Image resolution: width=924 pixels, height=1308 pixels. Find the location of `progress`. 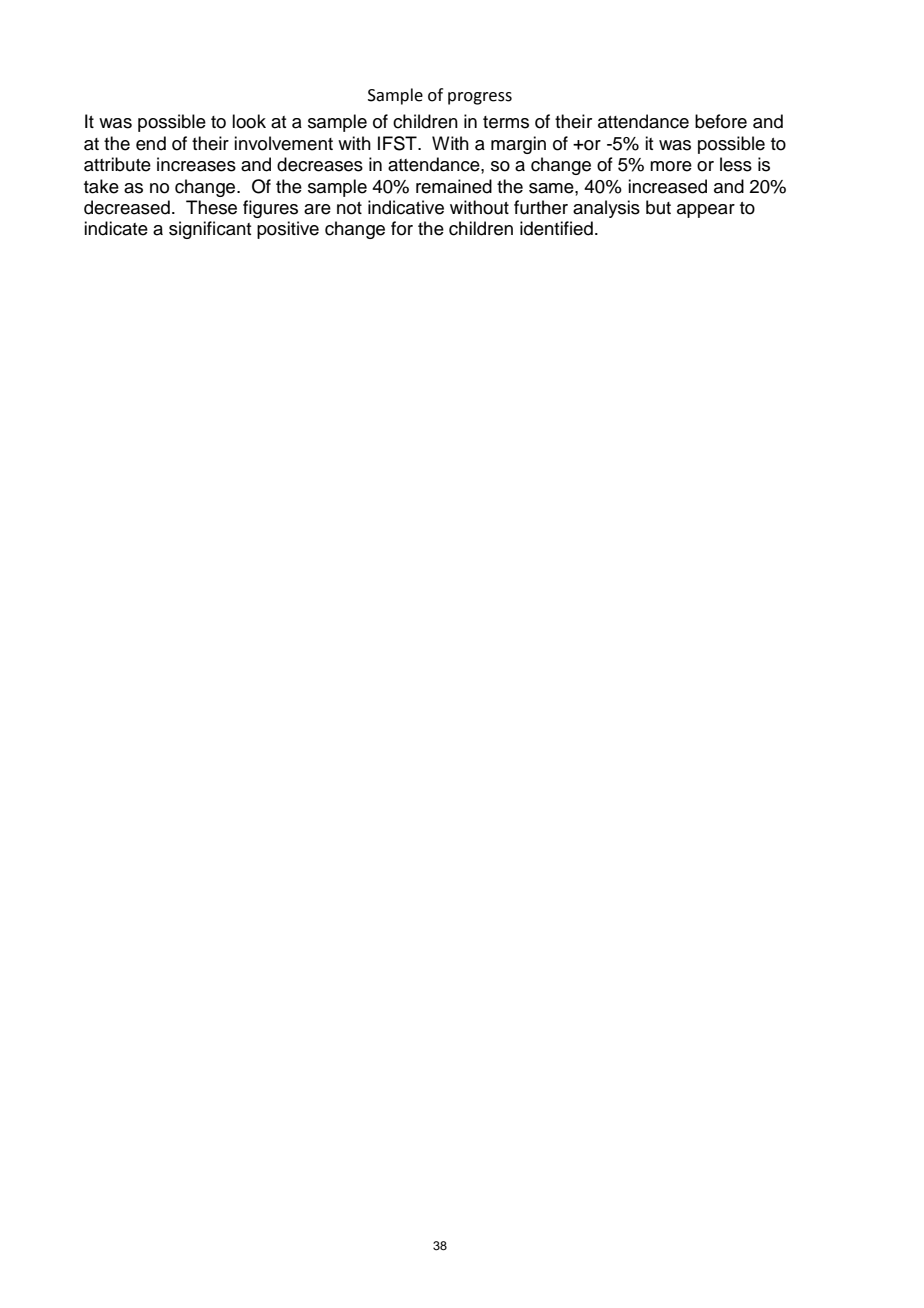

progress is located at coordinates (480, 98).
